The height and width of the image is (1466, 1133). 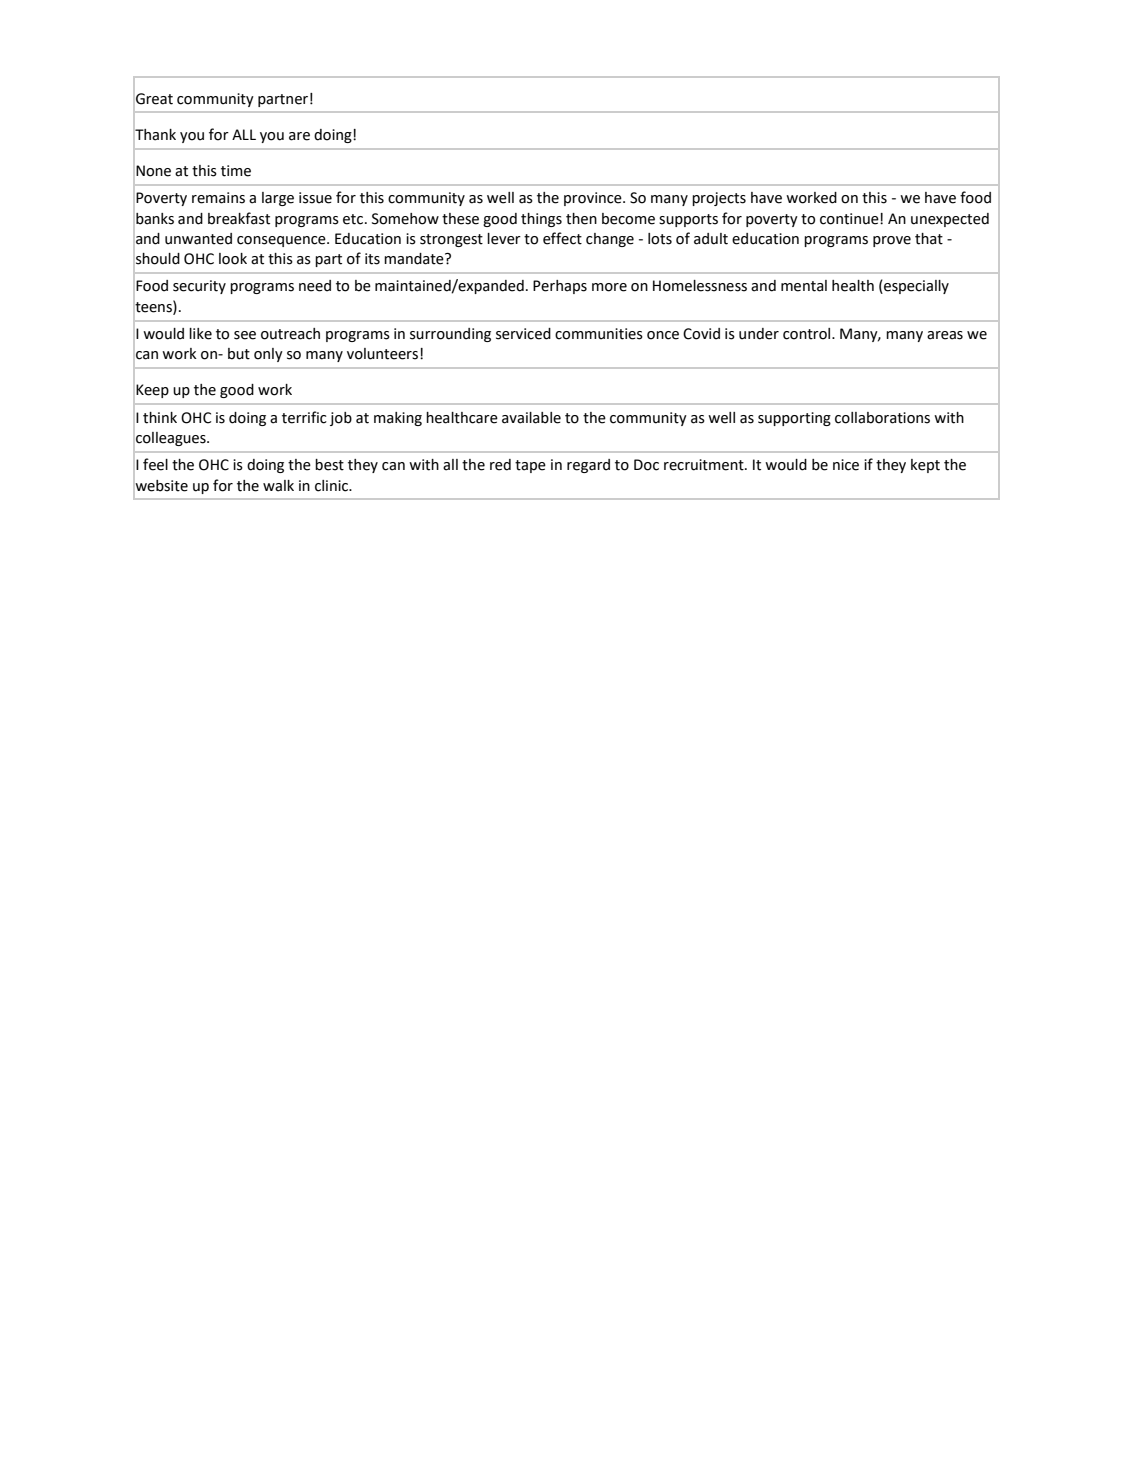 What do you see at coordinates (278, 486) in the image?
I see `walk` at bounding box center [278, 486].
